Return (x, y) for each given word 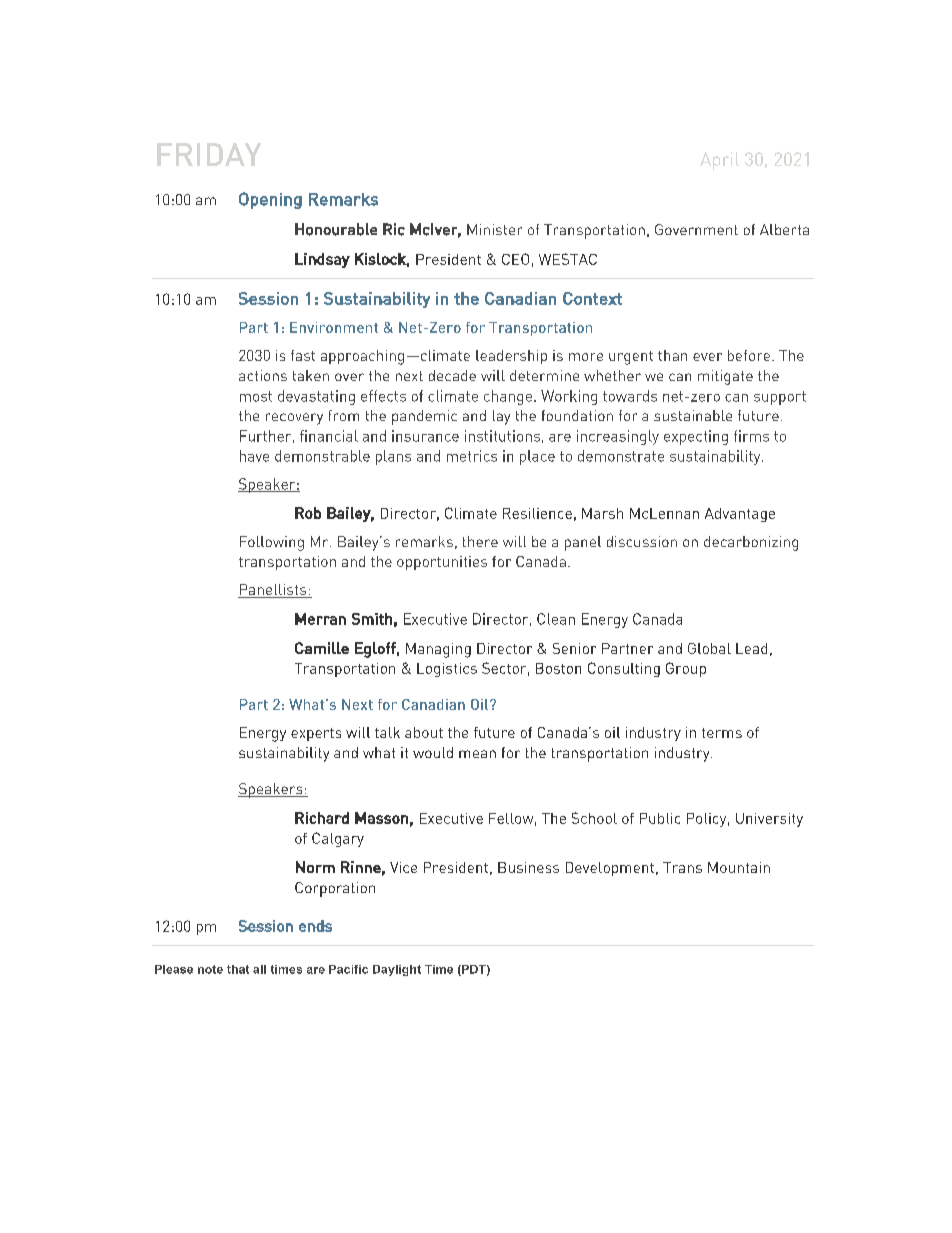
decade (452, 375)
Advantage (740, 515)
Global (709, 648)
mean (477, 754)
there (480, 541)
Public (660, 818)
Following (272, 543)
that (238, 969)
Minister (494, 229)
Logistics (447, 670)
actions (263, 375)
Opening (270, 200)
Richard (322, 818)
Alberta (784, 229)
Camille (322, 648)
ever (707, 357)
